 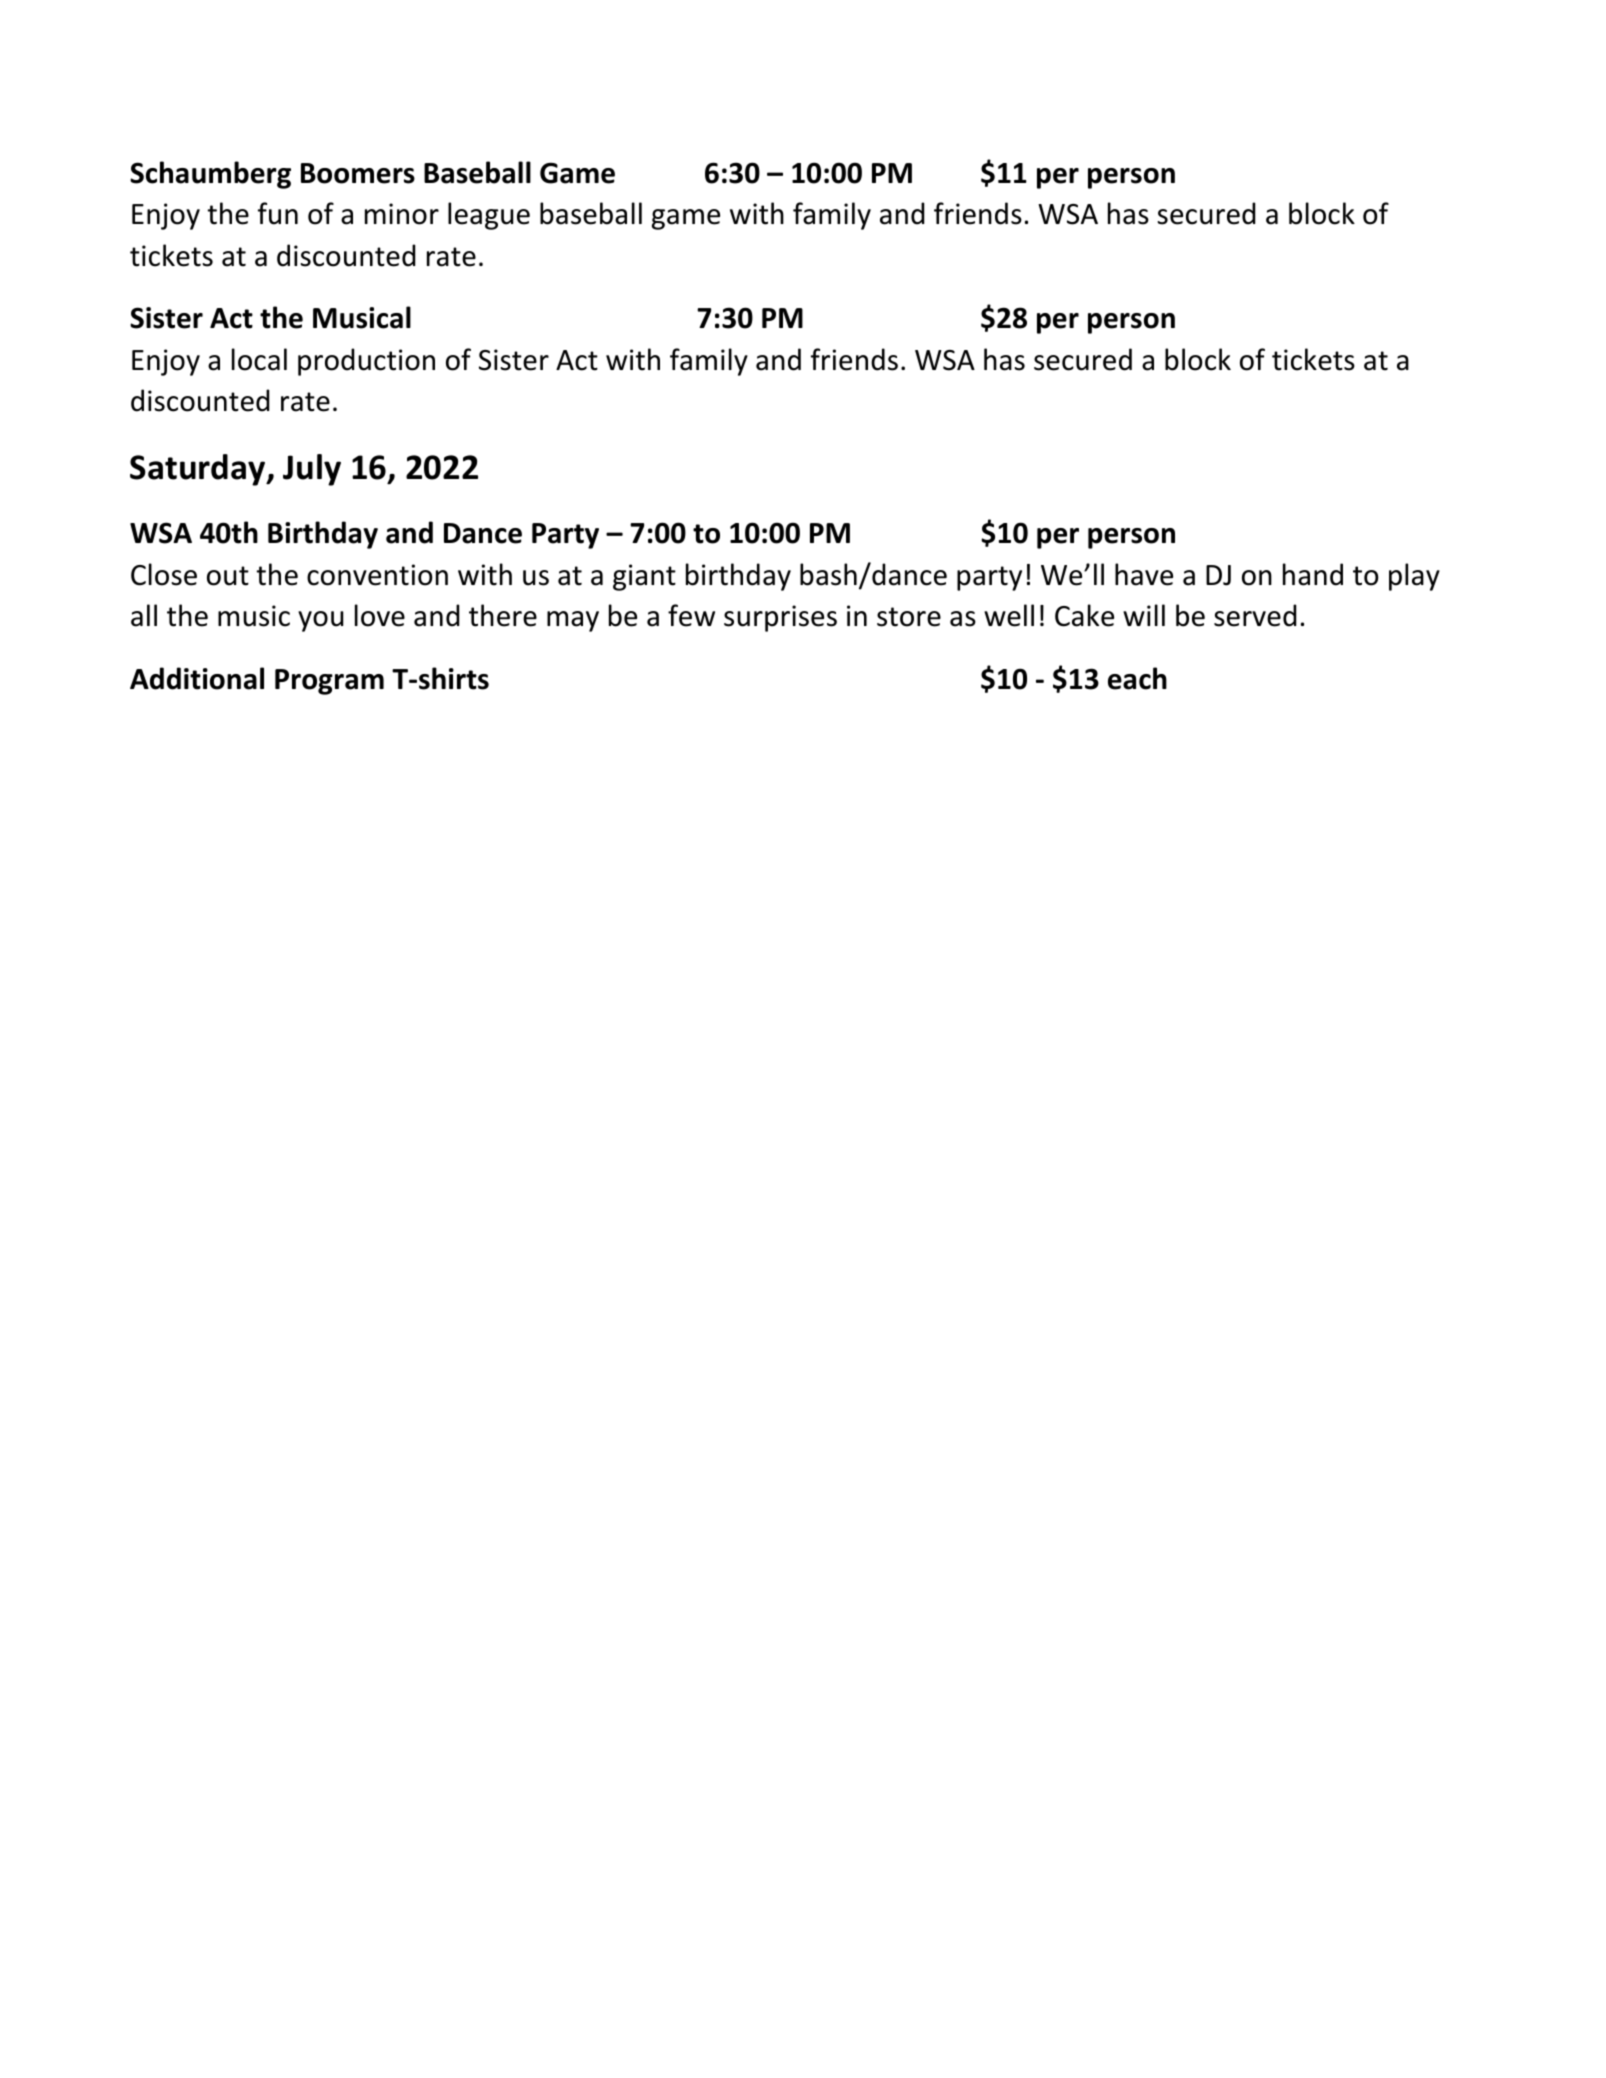 What do you see at coordinates (358, 173) in the image?
I see `Boomers` at bounding box center [358, 173].
